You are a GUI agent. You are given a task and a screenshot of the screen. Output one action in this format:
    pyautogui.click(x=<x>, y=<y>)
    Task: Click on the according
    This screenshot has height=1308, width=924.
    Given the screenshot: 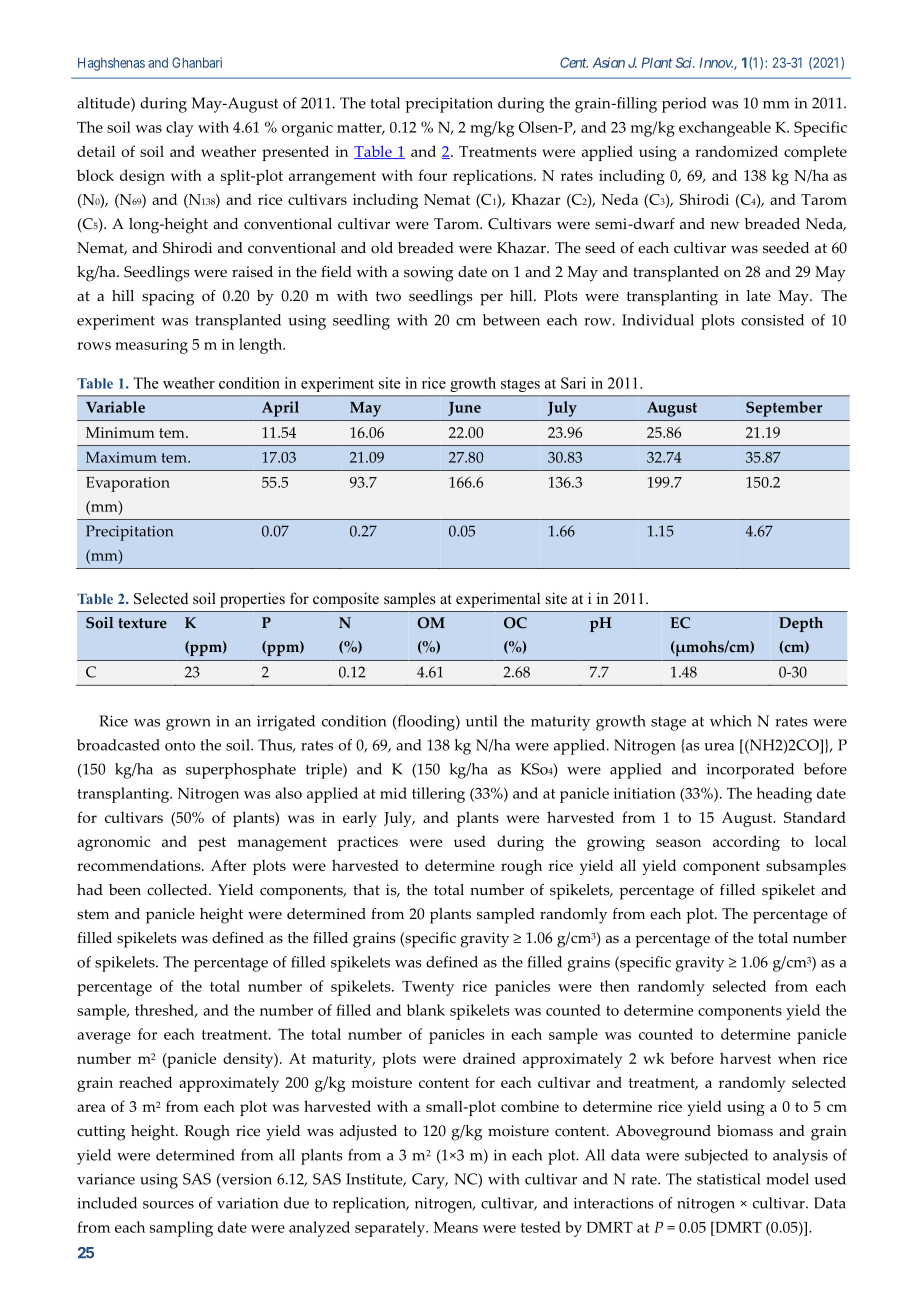 What is the action you would take?
    pyautogui.click(x=746, y=843)
